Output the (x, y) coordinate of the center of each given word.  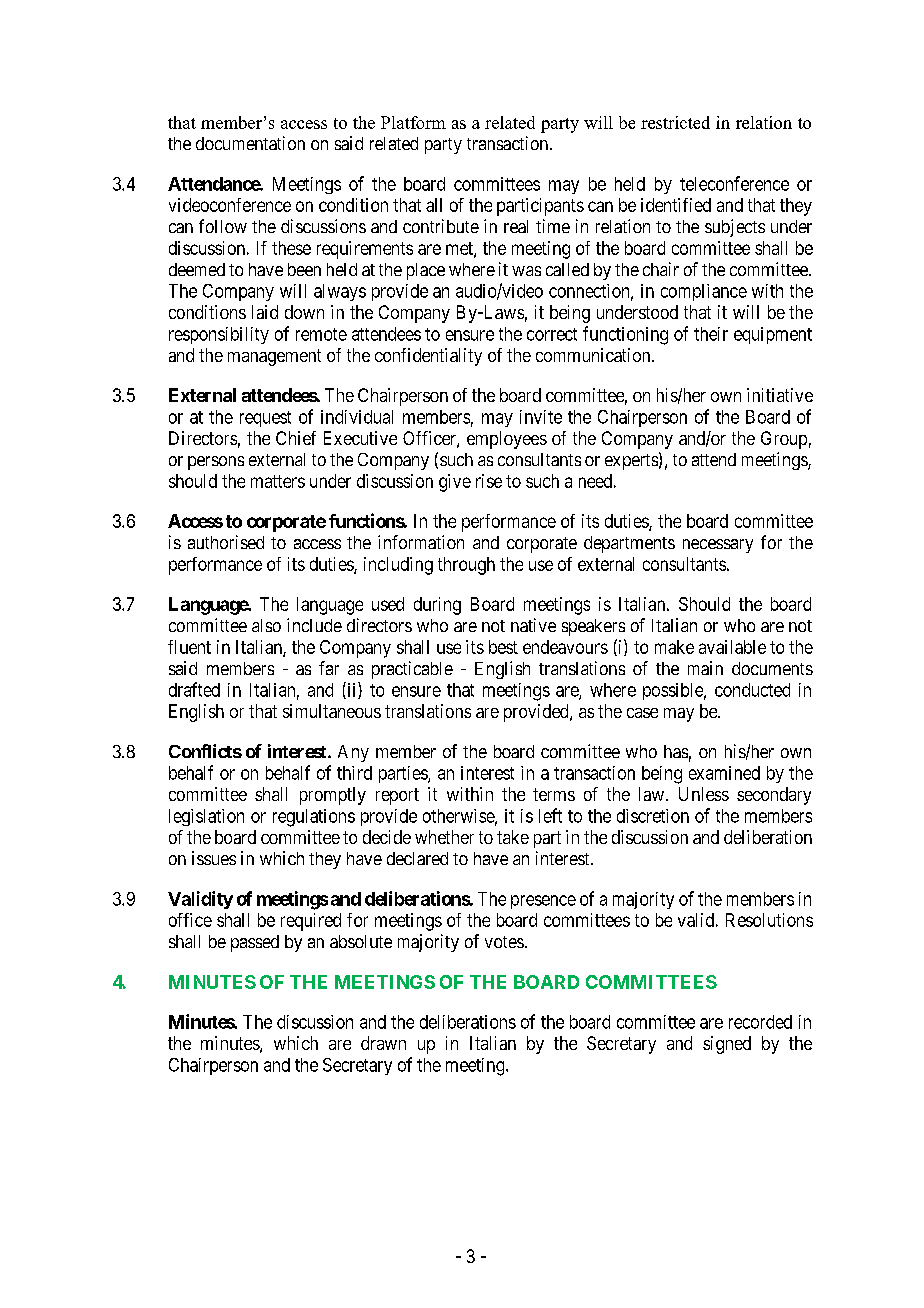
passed (255, 943)
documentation (250, 143)
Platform (413, 122)
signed (727, 1045)
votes (504, 942)
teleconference (734, 183)
